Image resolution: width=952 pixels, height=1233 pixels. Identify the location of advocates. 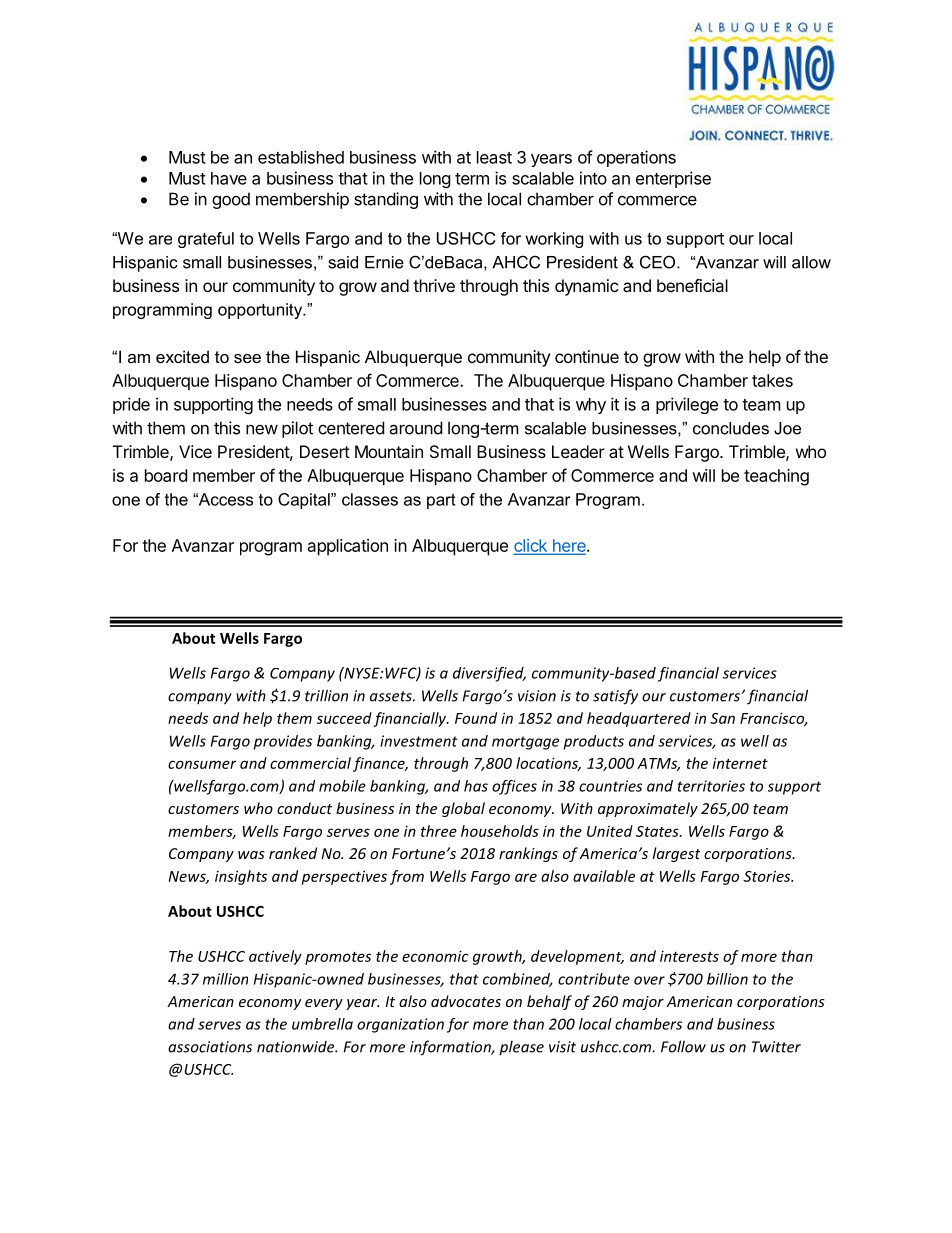
(466, 1001).
